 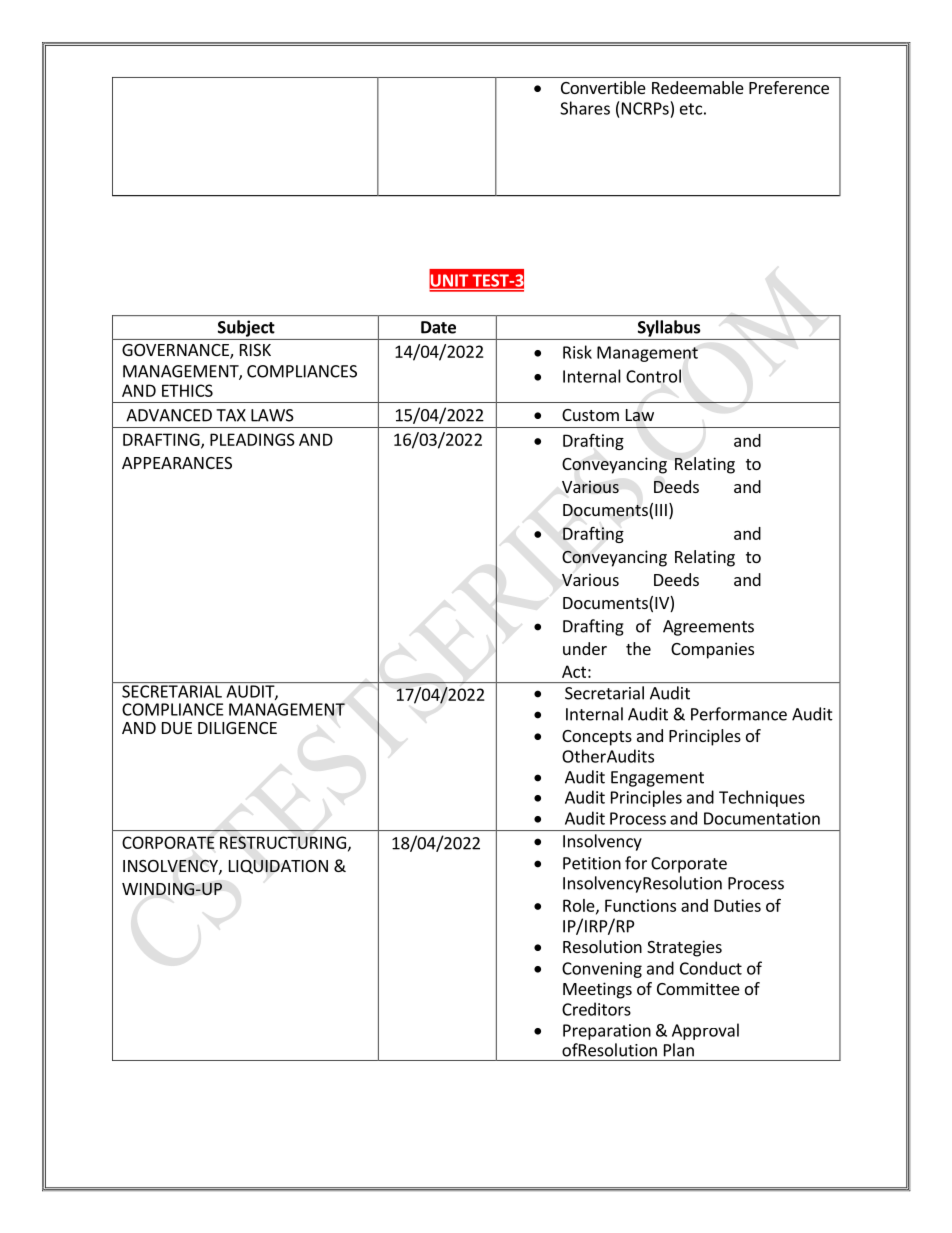 I want to click on Shares, so click(x=585, y=108).
